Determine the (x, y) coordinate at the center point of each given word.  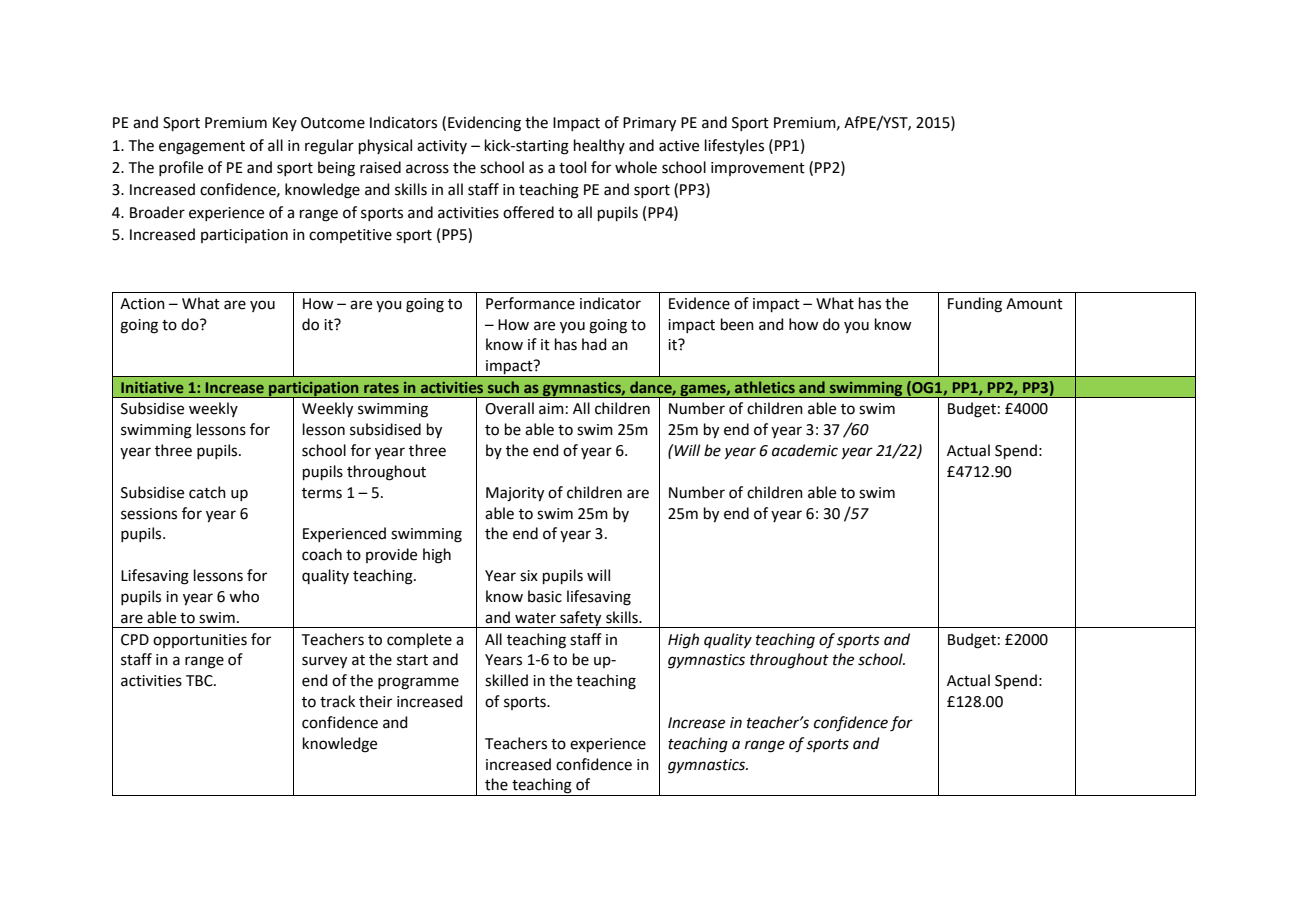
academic (805, 450)
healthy (599, 146)
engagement (202, 148)
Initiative (152, 387)
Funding (975, 305)
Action (142, 304)
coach (322, 554)
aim (551, 409)
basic (545, 596)
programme (418, 683)
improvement (758, 169)
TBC (200, 681)
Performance (530, 303)
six (529, 576)
